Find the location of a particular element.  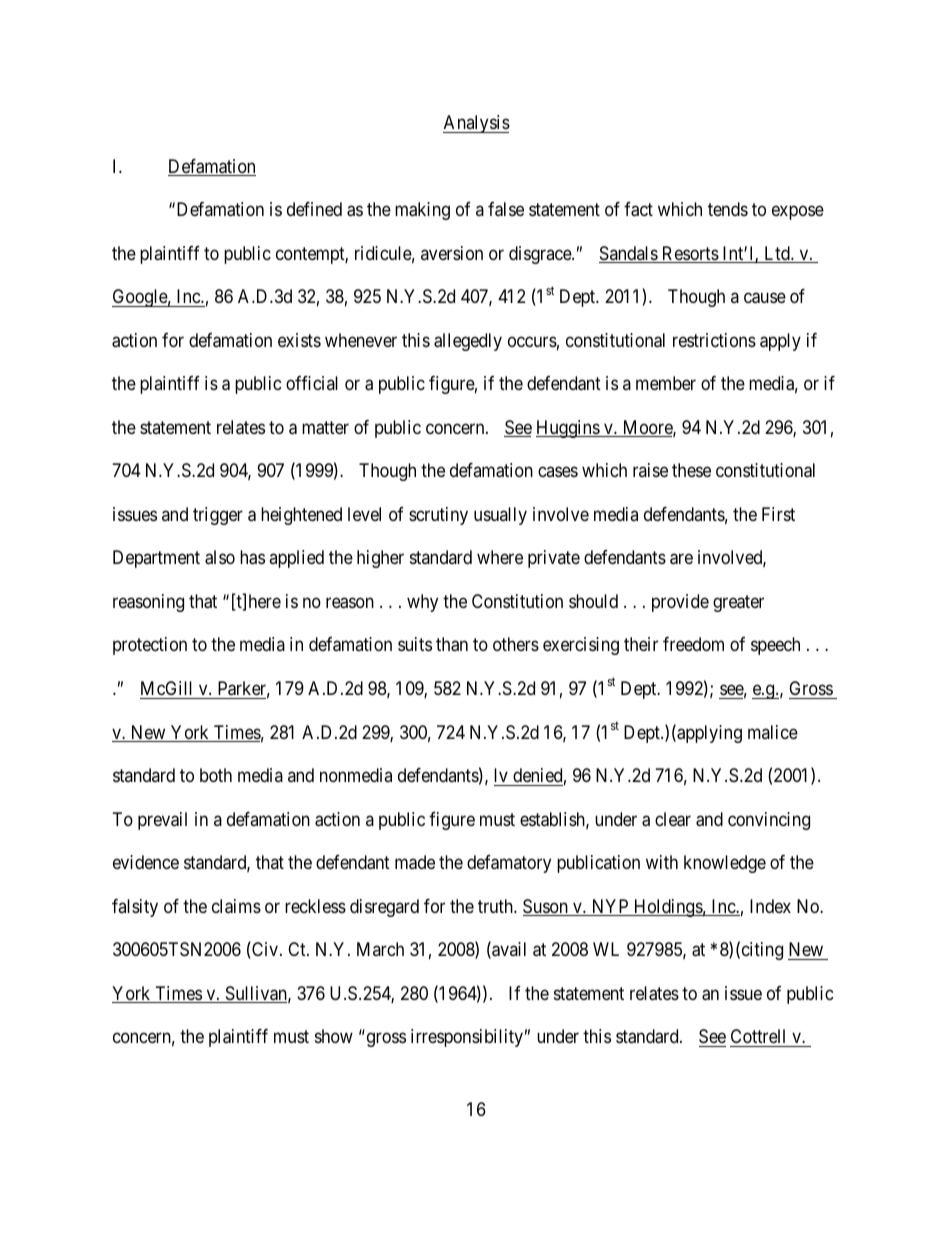

also is located at coordinates (220, 557).
